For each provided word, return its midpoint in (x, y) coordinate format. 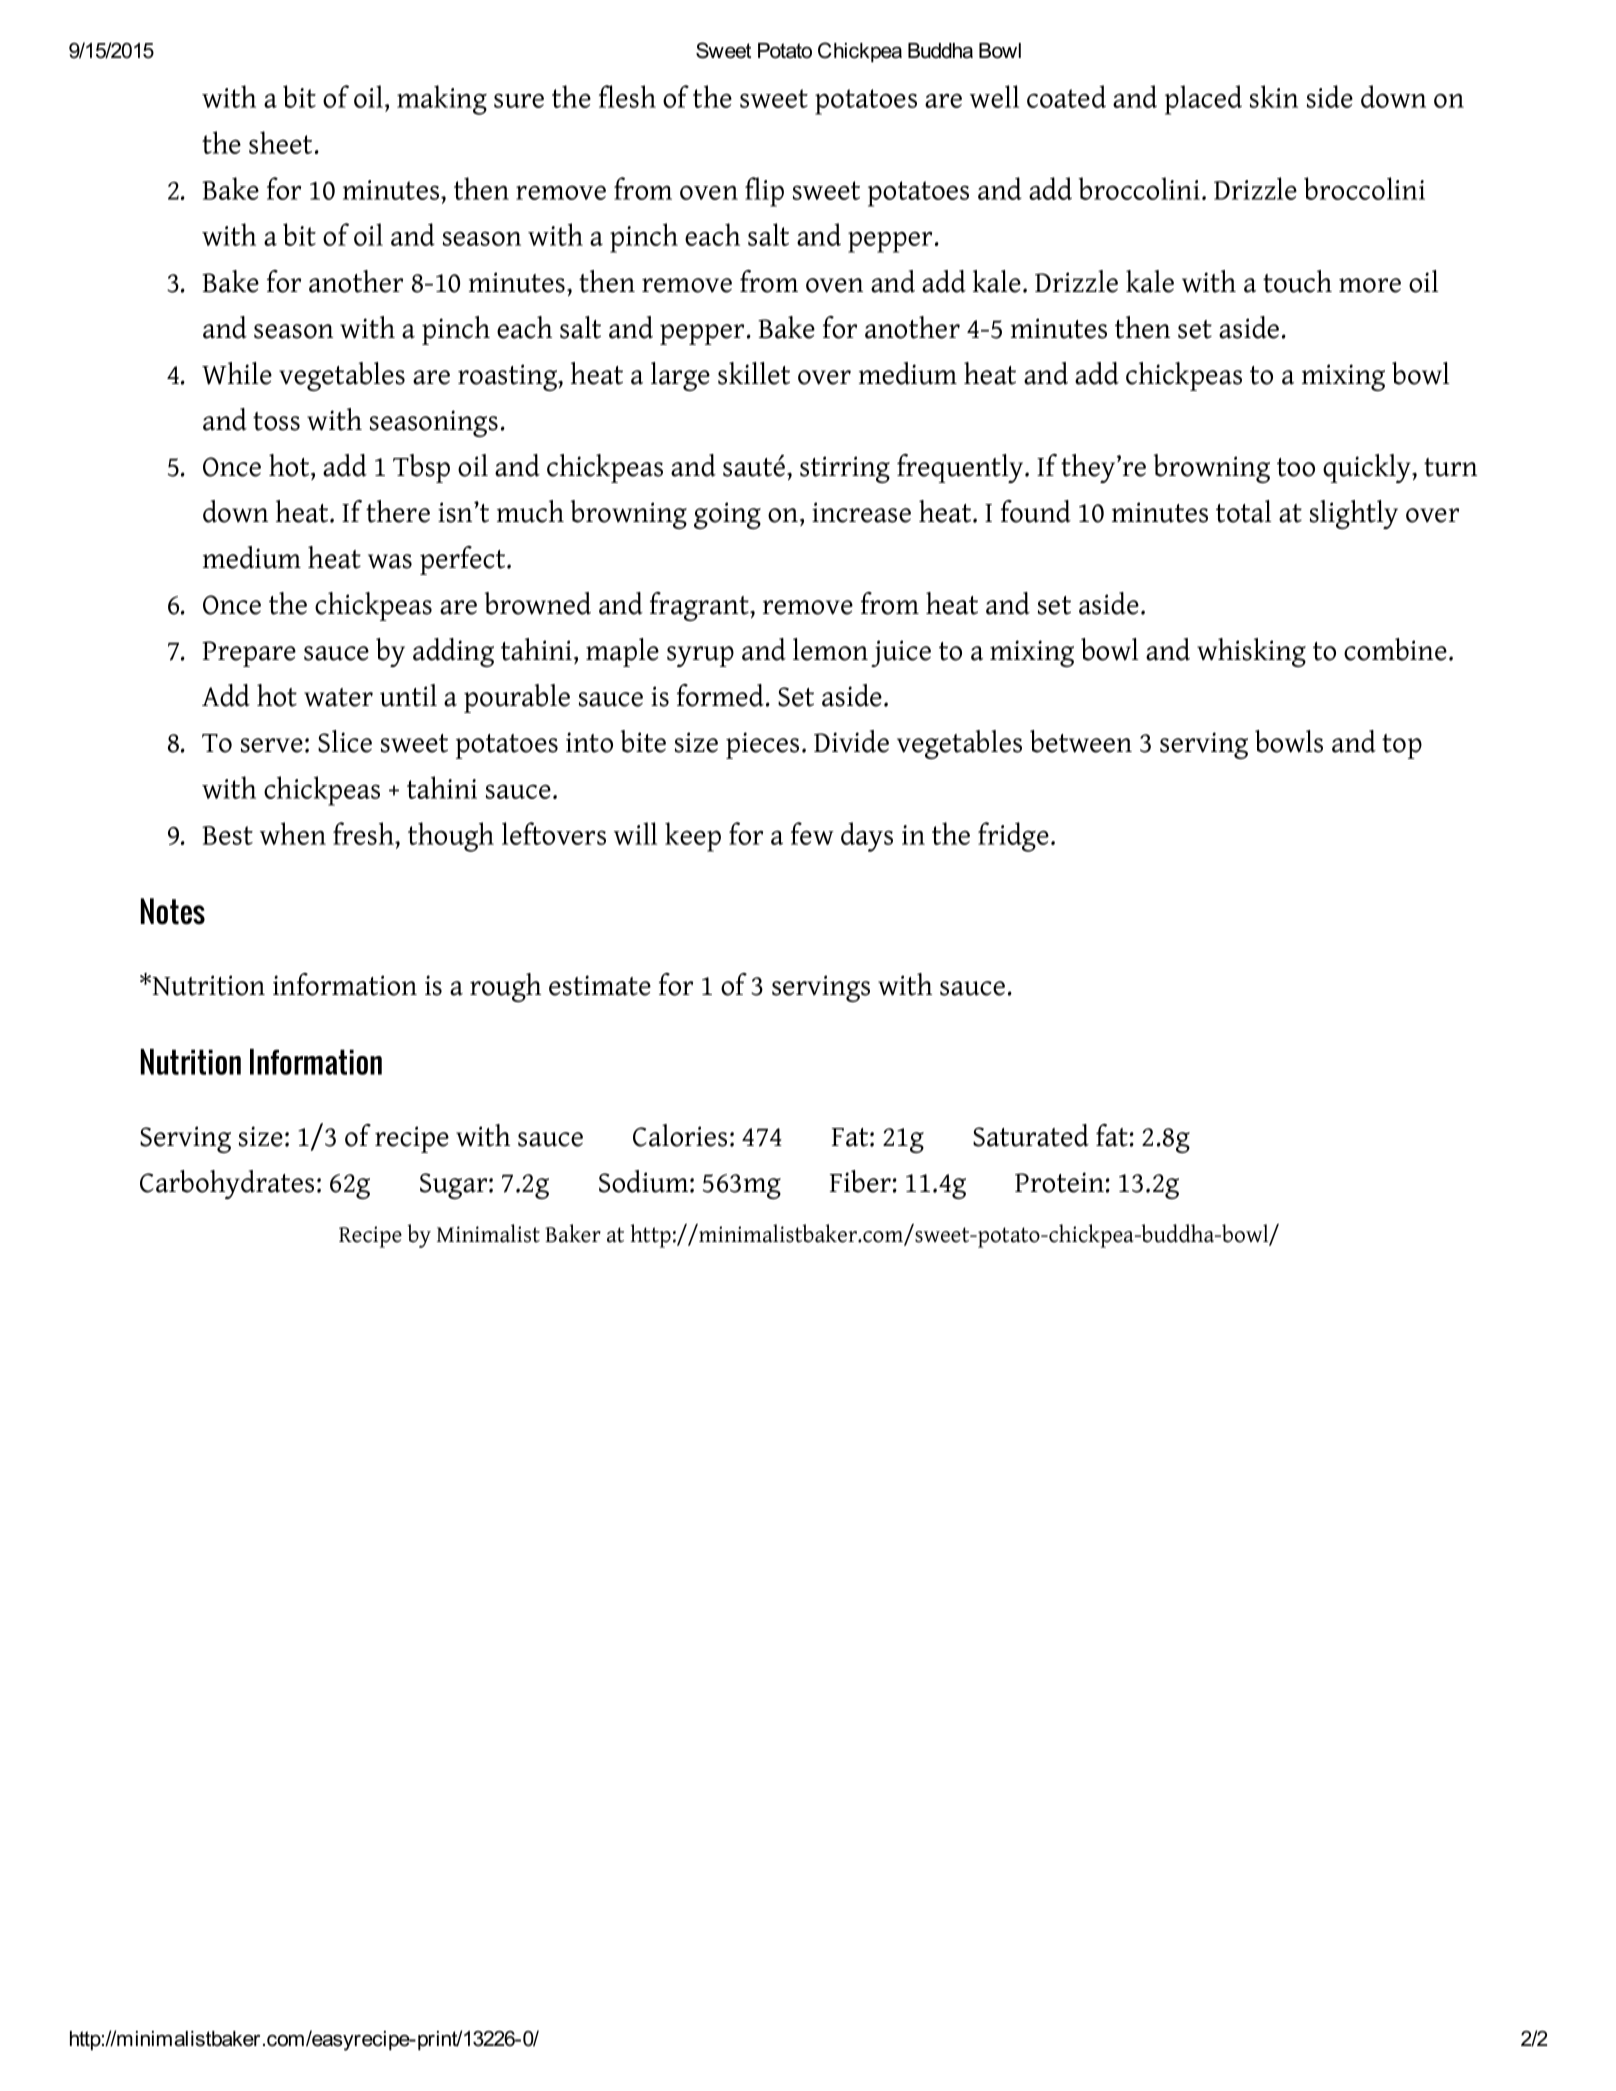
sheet (280, 142)
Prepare (249, 654)
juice (901, 653)
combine (1395, 649)
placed (1203, 100)
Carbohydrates (227, 1184)
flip (764, 192)
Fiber (860, 1181)
